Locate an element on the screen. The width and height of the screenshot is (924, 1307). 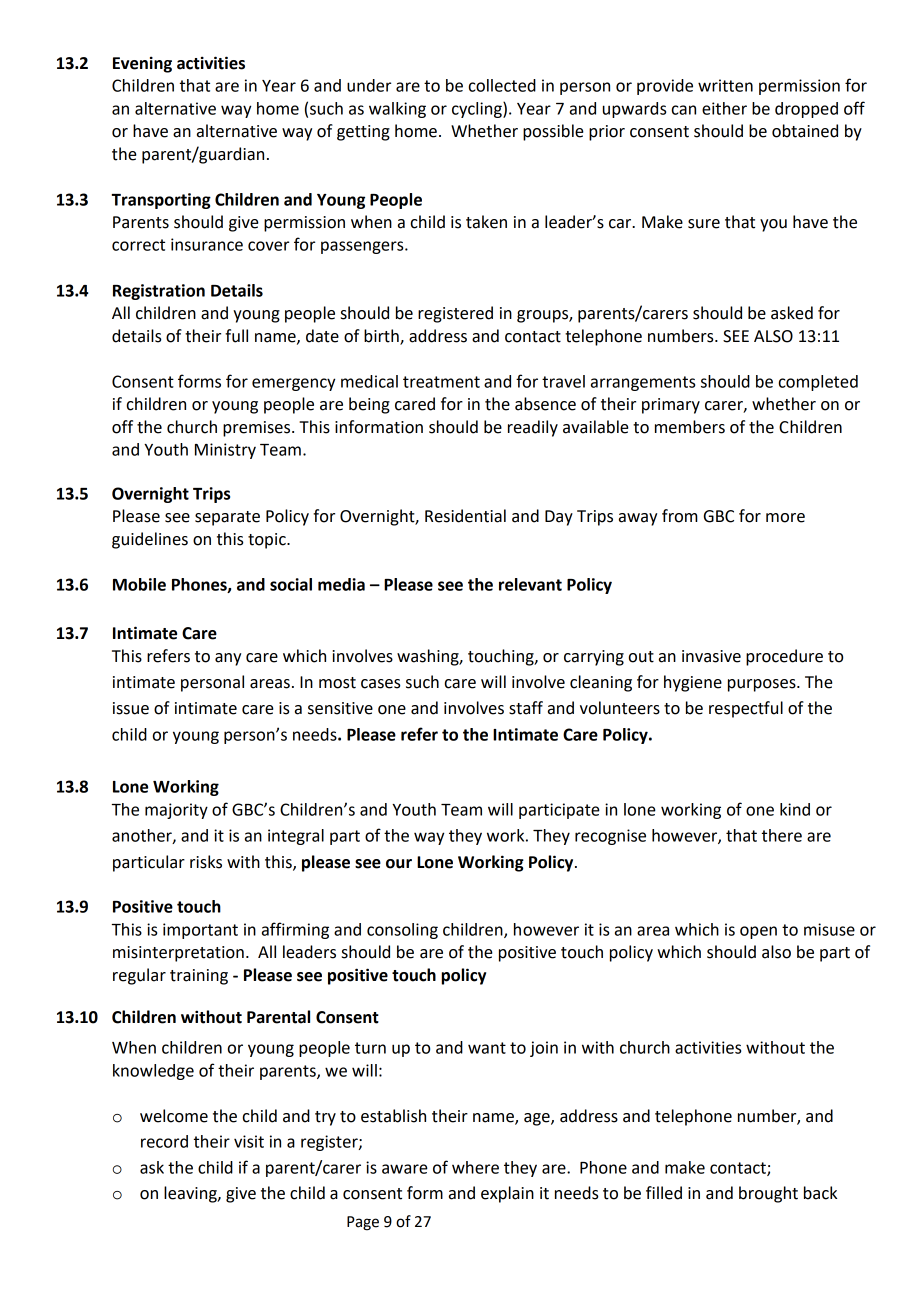
where is located at coordinates (475, 1167).
